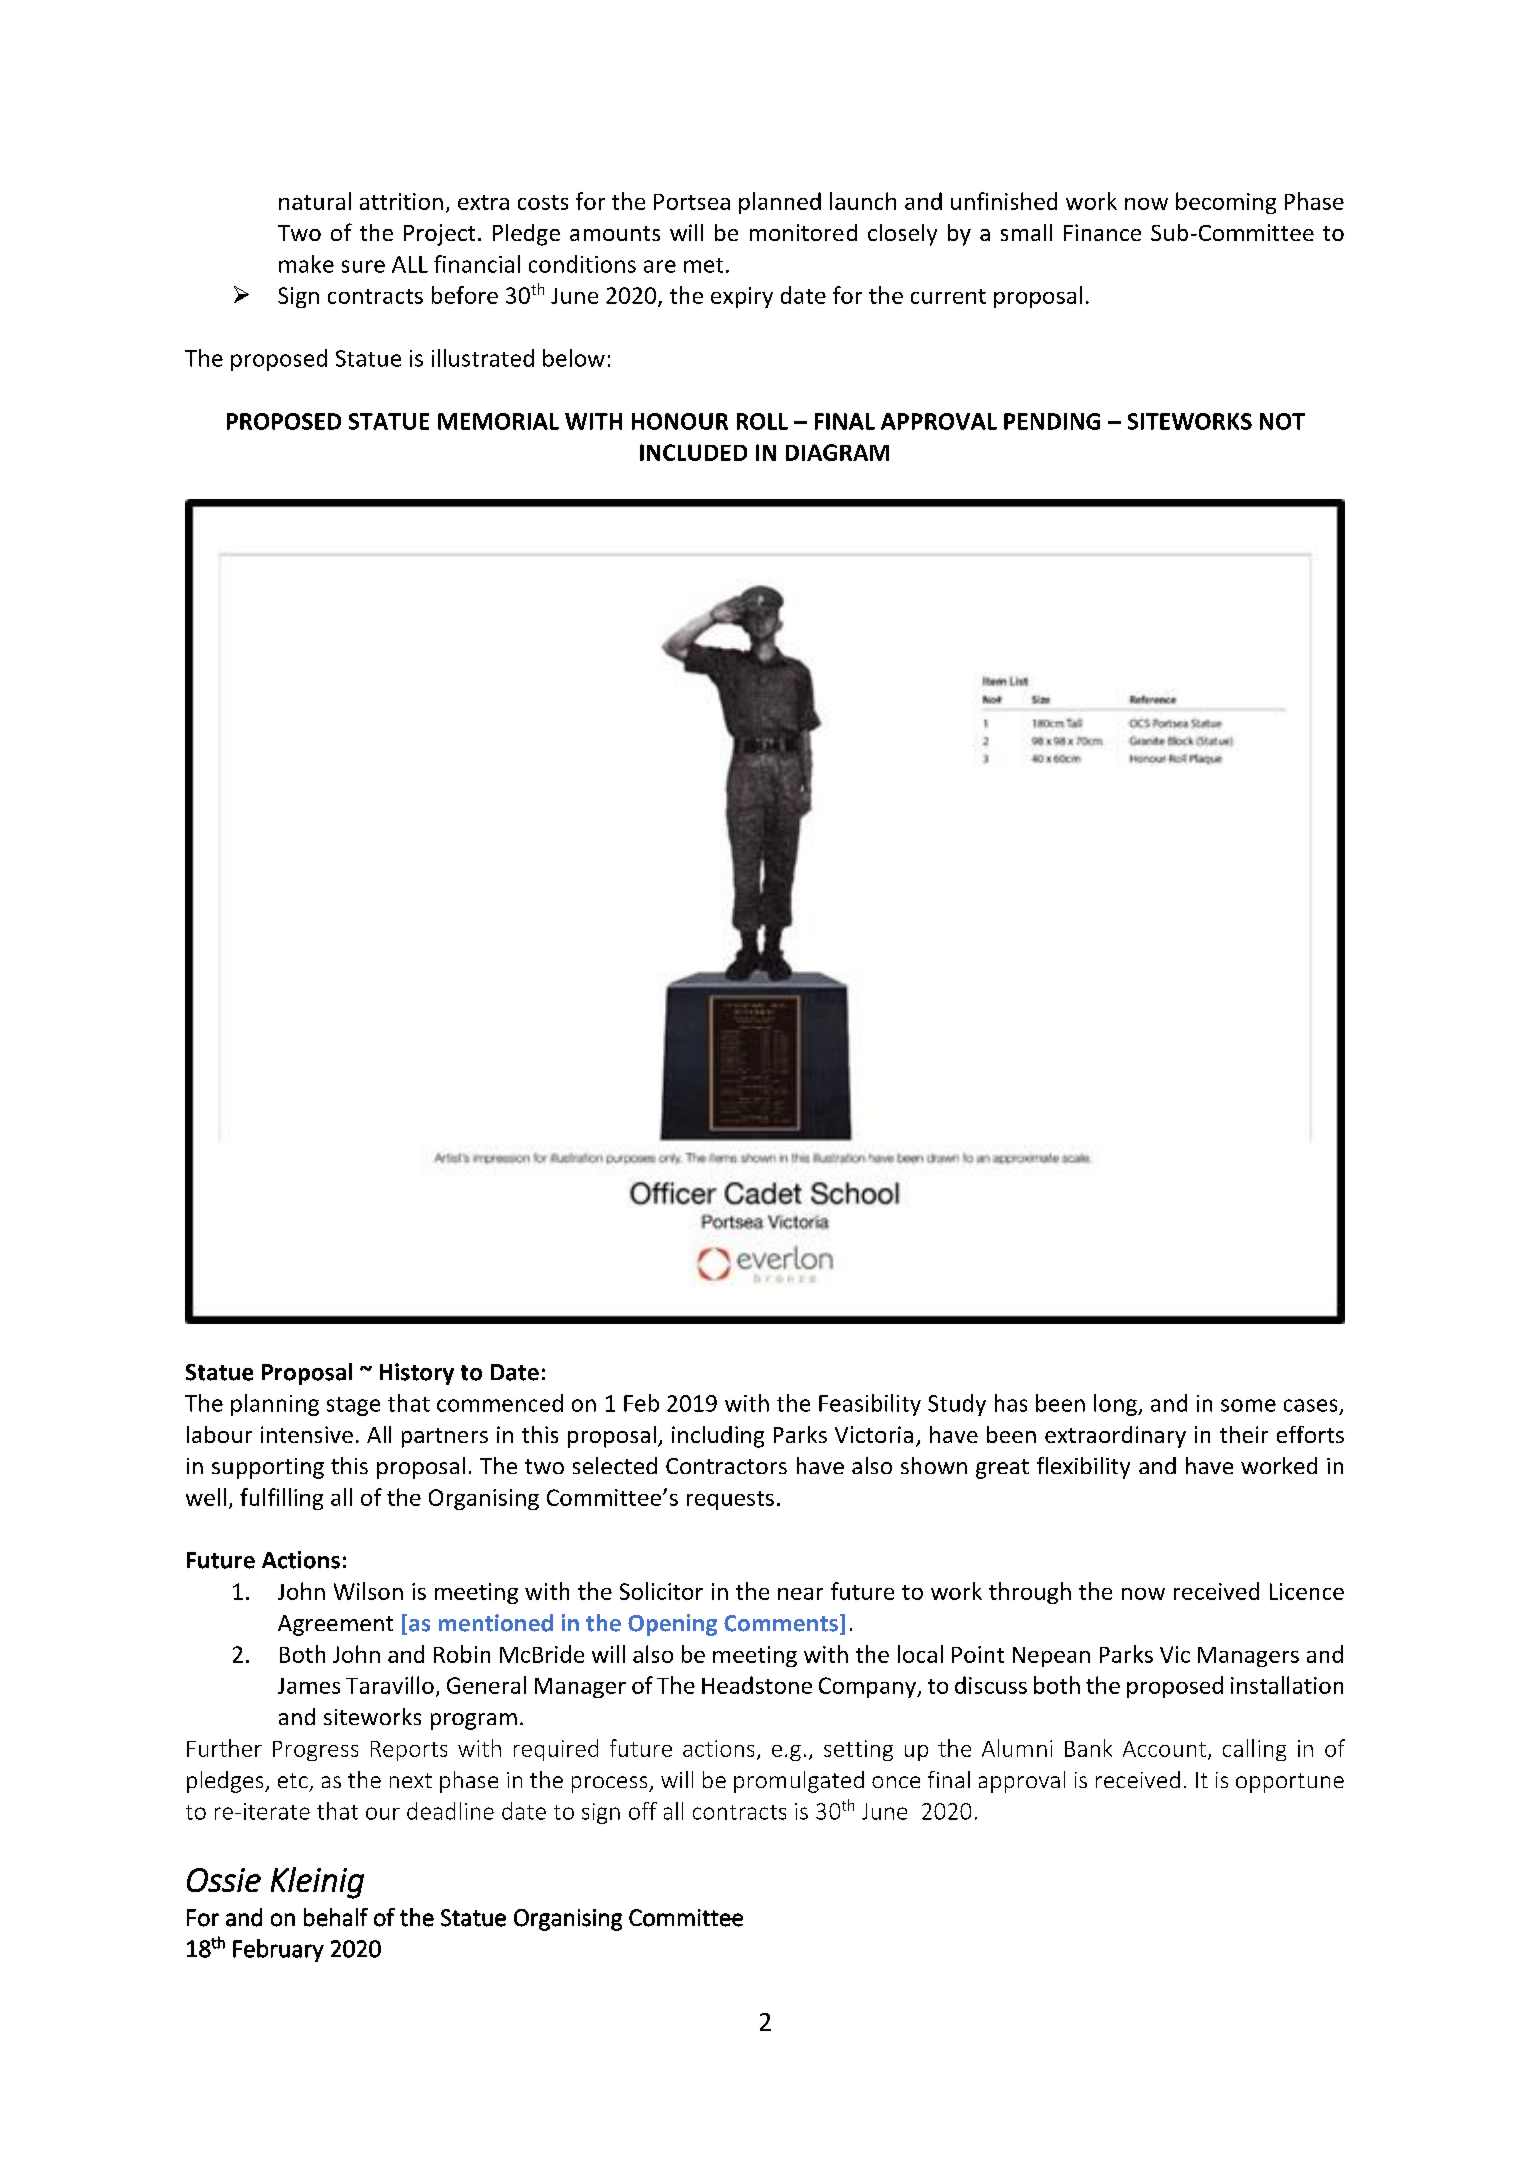 This screenshot has height=2164, width=1530. What do you see at coordinates (1282, 421) in the screenshot?
I see `NOT` at bounding box center [1282, 421].
